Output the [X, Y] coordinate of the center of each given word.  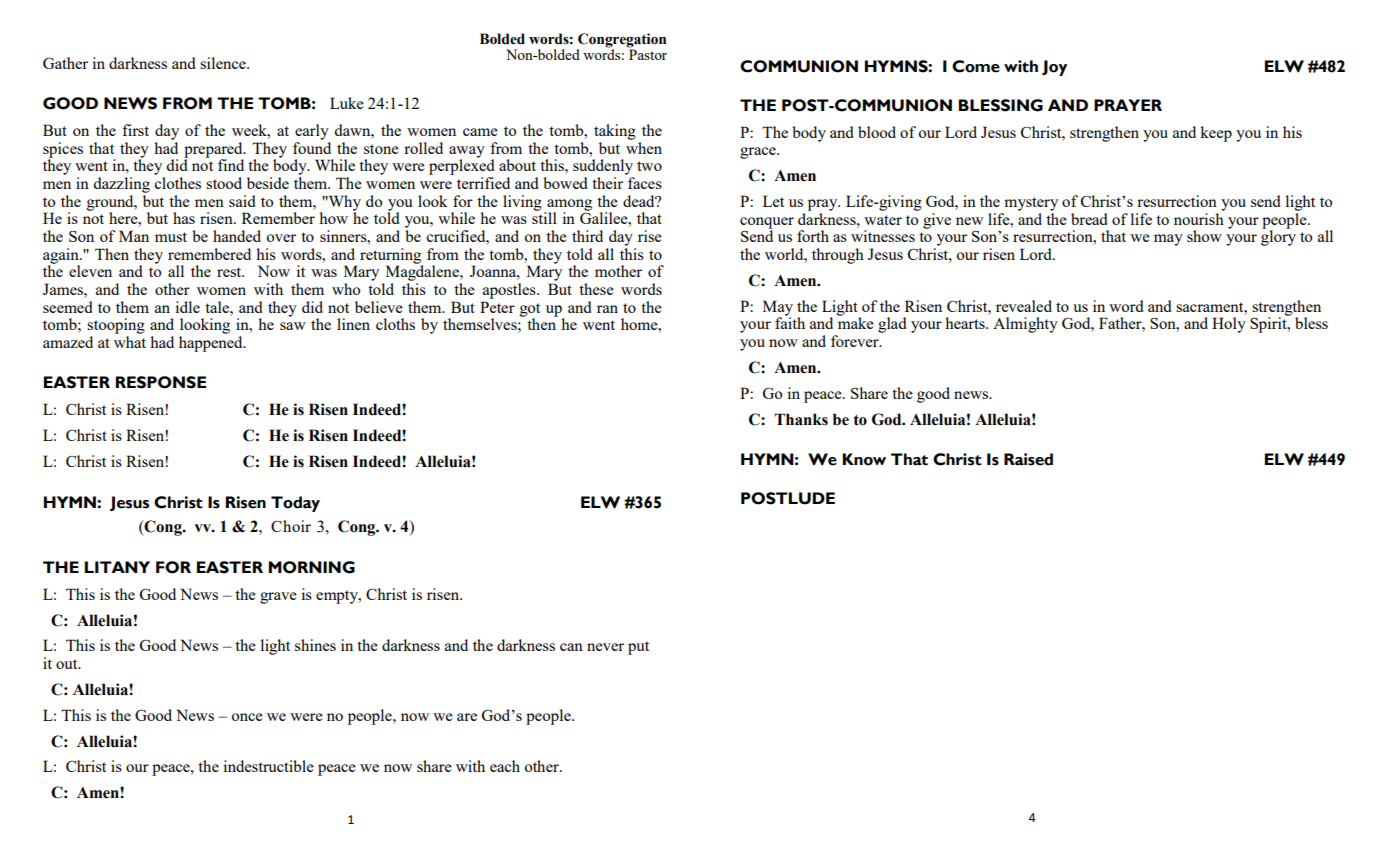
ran [607, 309]
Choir [291, 526]
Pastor [648, 54]
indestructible [268, 766]
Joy [1054, 68]
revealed [1024, 306]
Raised [1028, 459]
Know [864, 459]
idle [187, 307]
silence [224, 63]
